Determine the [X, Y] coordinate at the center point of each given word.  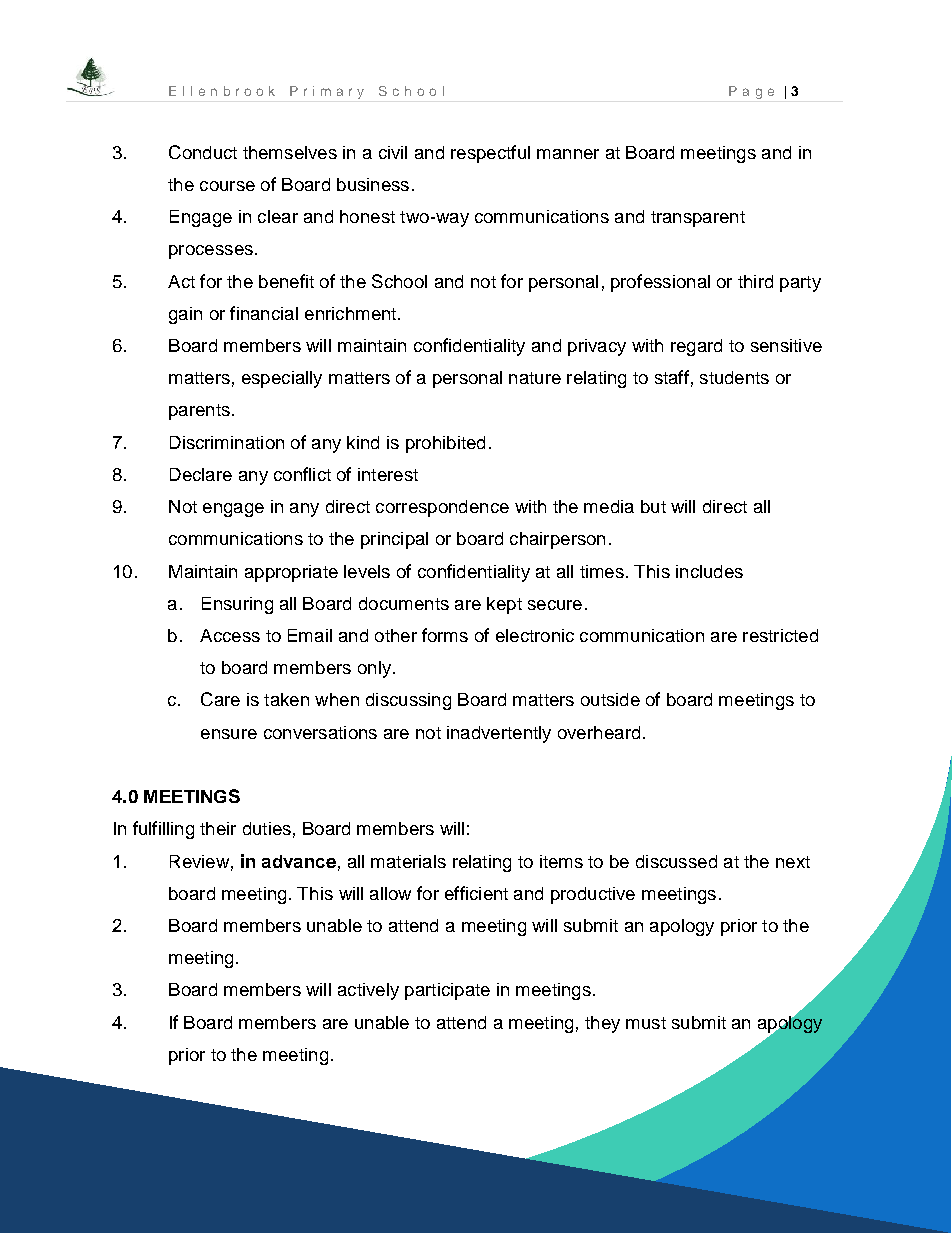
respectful [490, 154]
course [227, 186]
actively [368, 991]
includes [709, 571]
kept [504, 605]
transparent [698, 219]
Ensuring [237, 605]
